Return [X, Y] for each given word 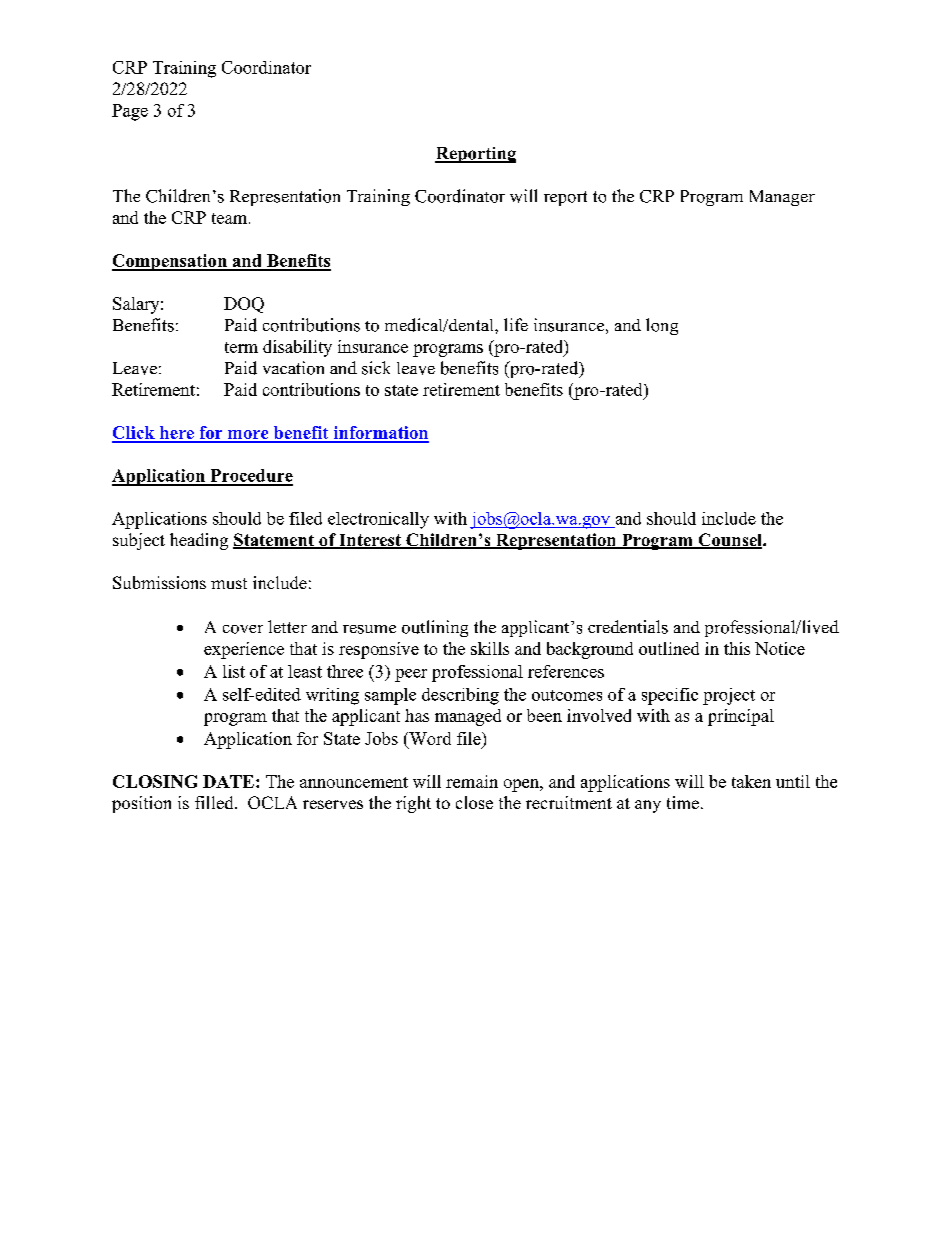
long [662, 326]
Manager [782, 198]
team [231, 218]
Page [130, 112]
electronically [378, 520]
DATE [228, 781]
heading [199, 541]
